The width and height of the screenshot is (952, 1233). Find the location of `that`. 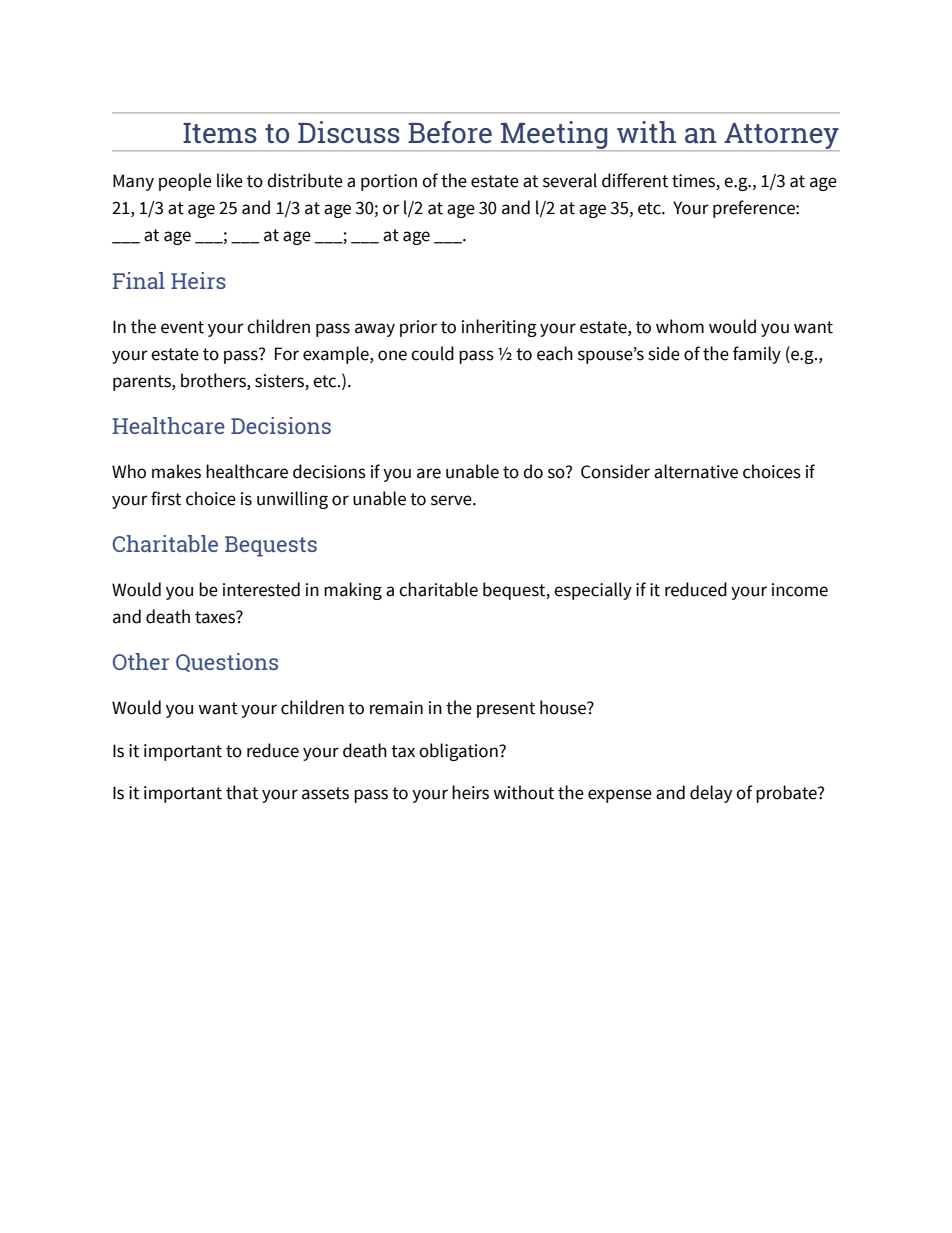

that is located at coordinates (242, 792).
